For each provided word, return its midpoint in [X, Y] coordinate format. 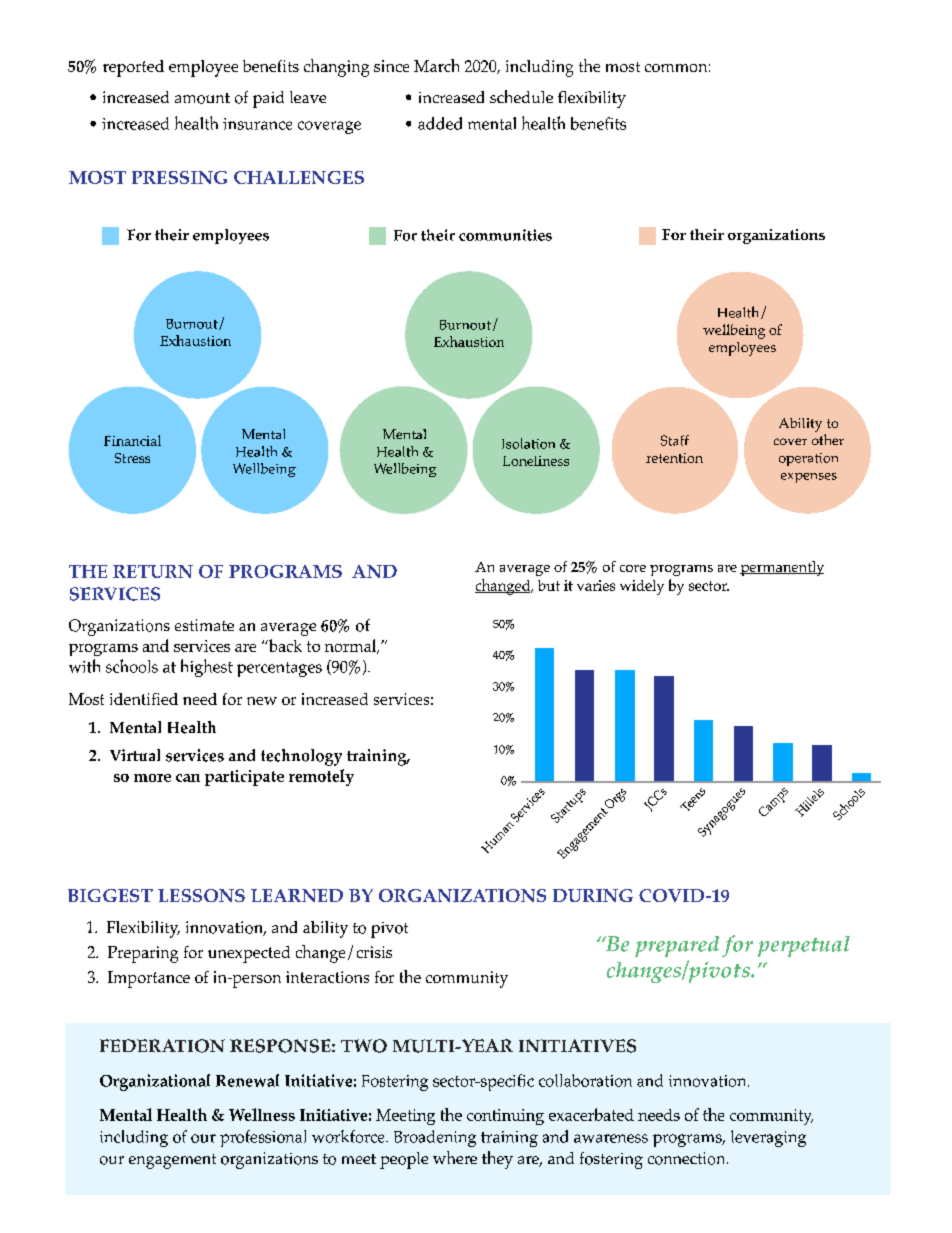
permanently [782, 568]
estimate [204, 625]
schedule [521, 96]
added [440, 123]
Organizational [155, 1082]
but [549, 585]
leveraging [768, 1138]
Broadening [435, 1138]
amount [202, 98]
